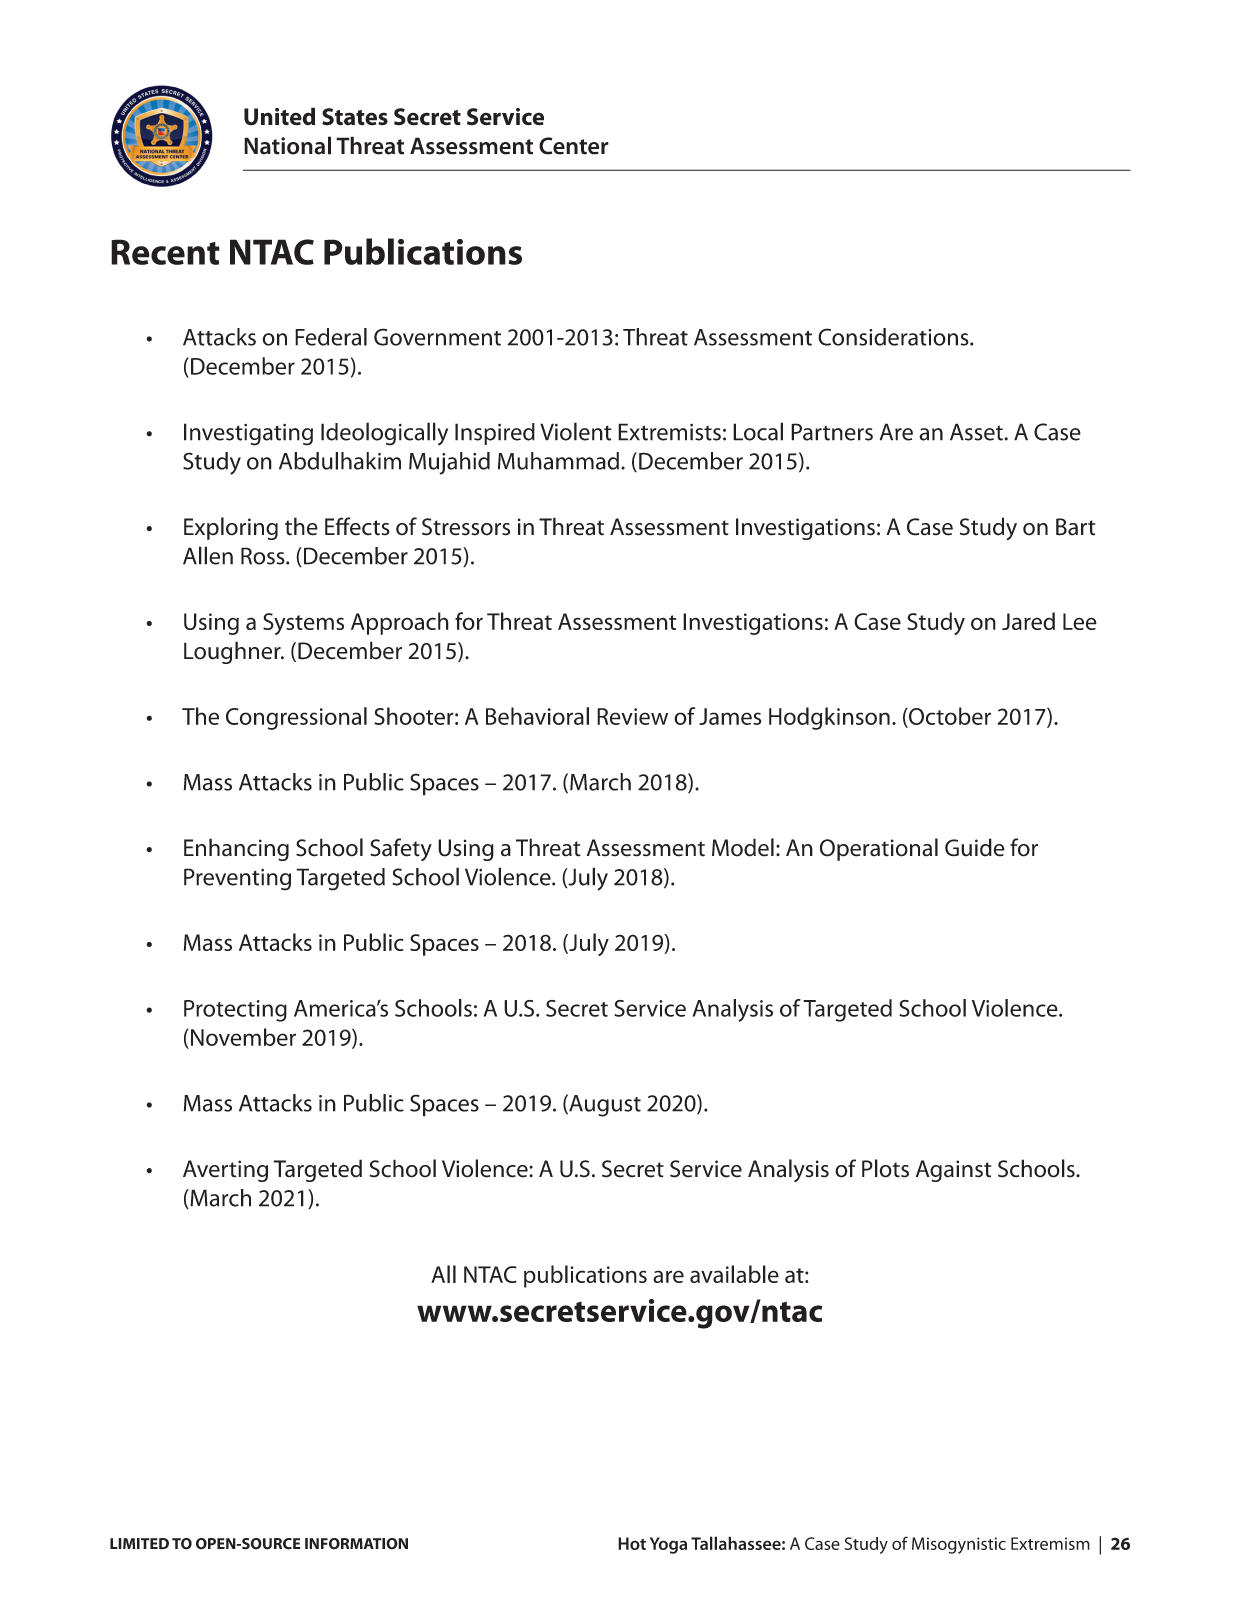  What do you see at coordinates (243, 1037) in the page?
I see `November` at bounding box center [243, 1037].
